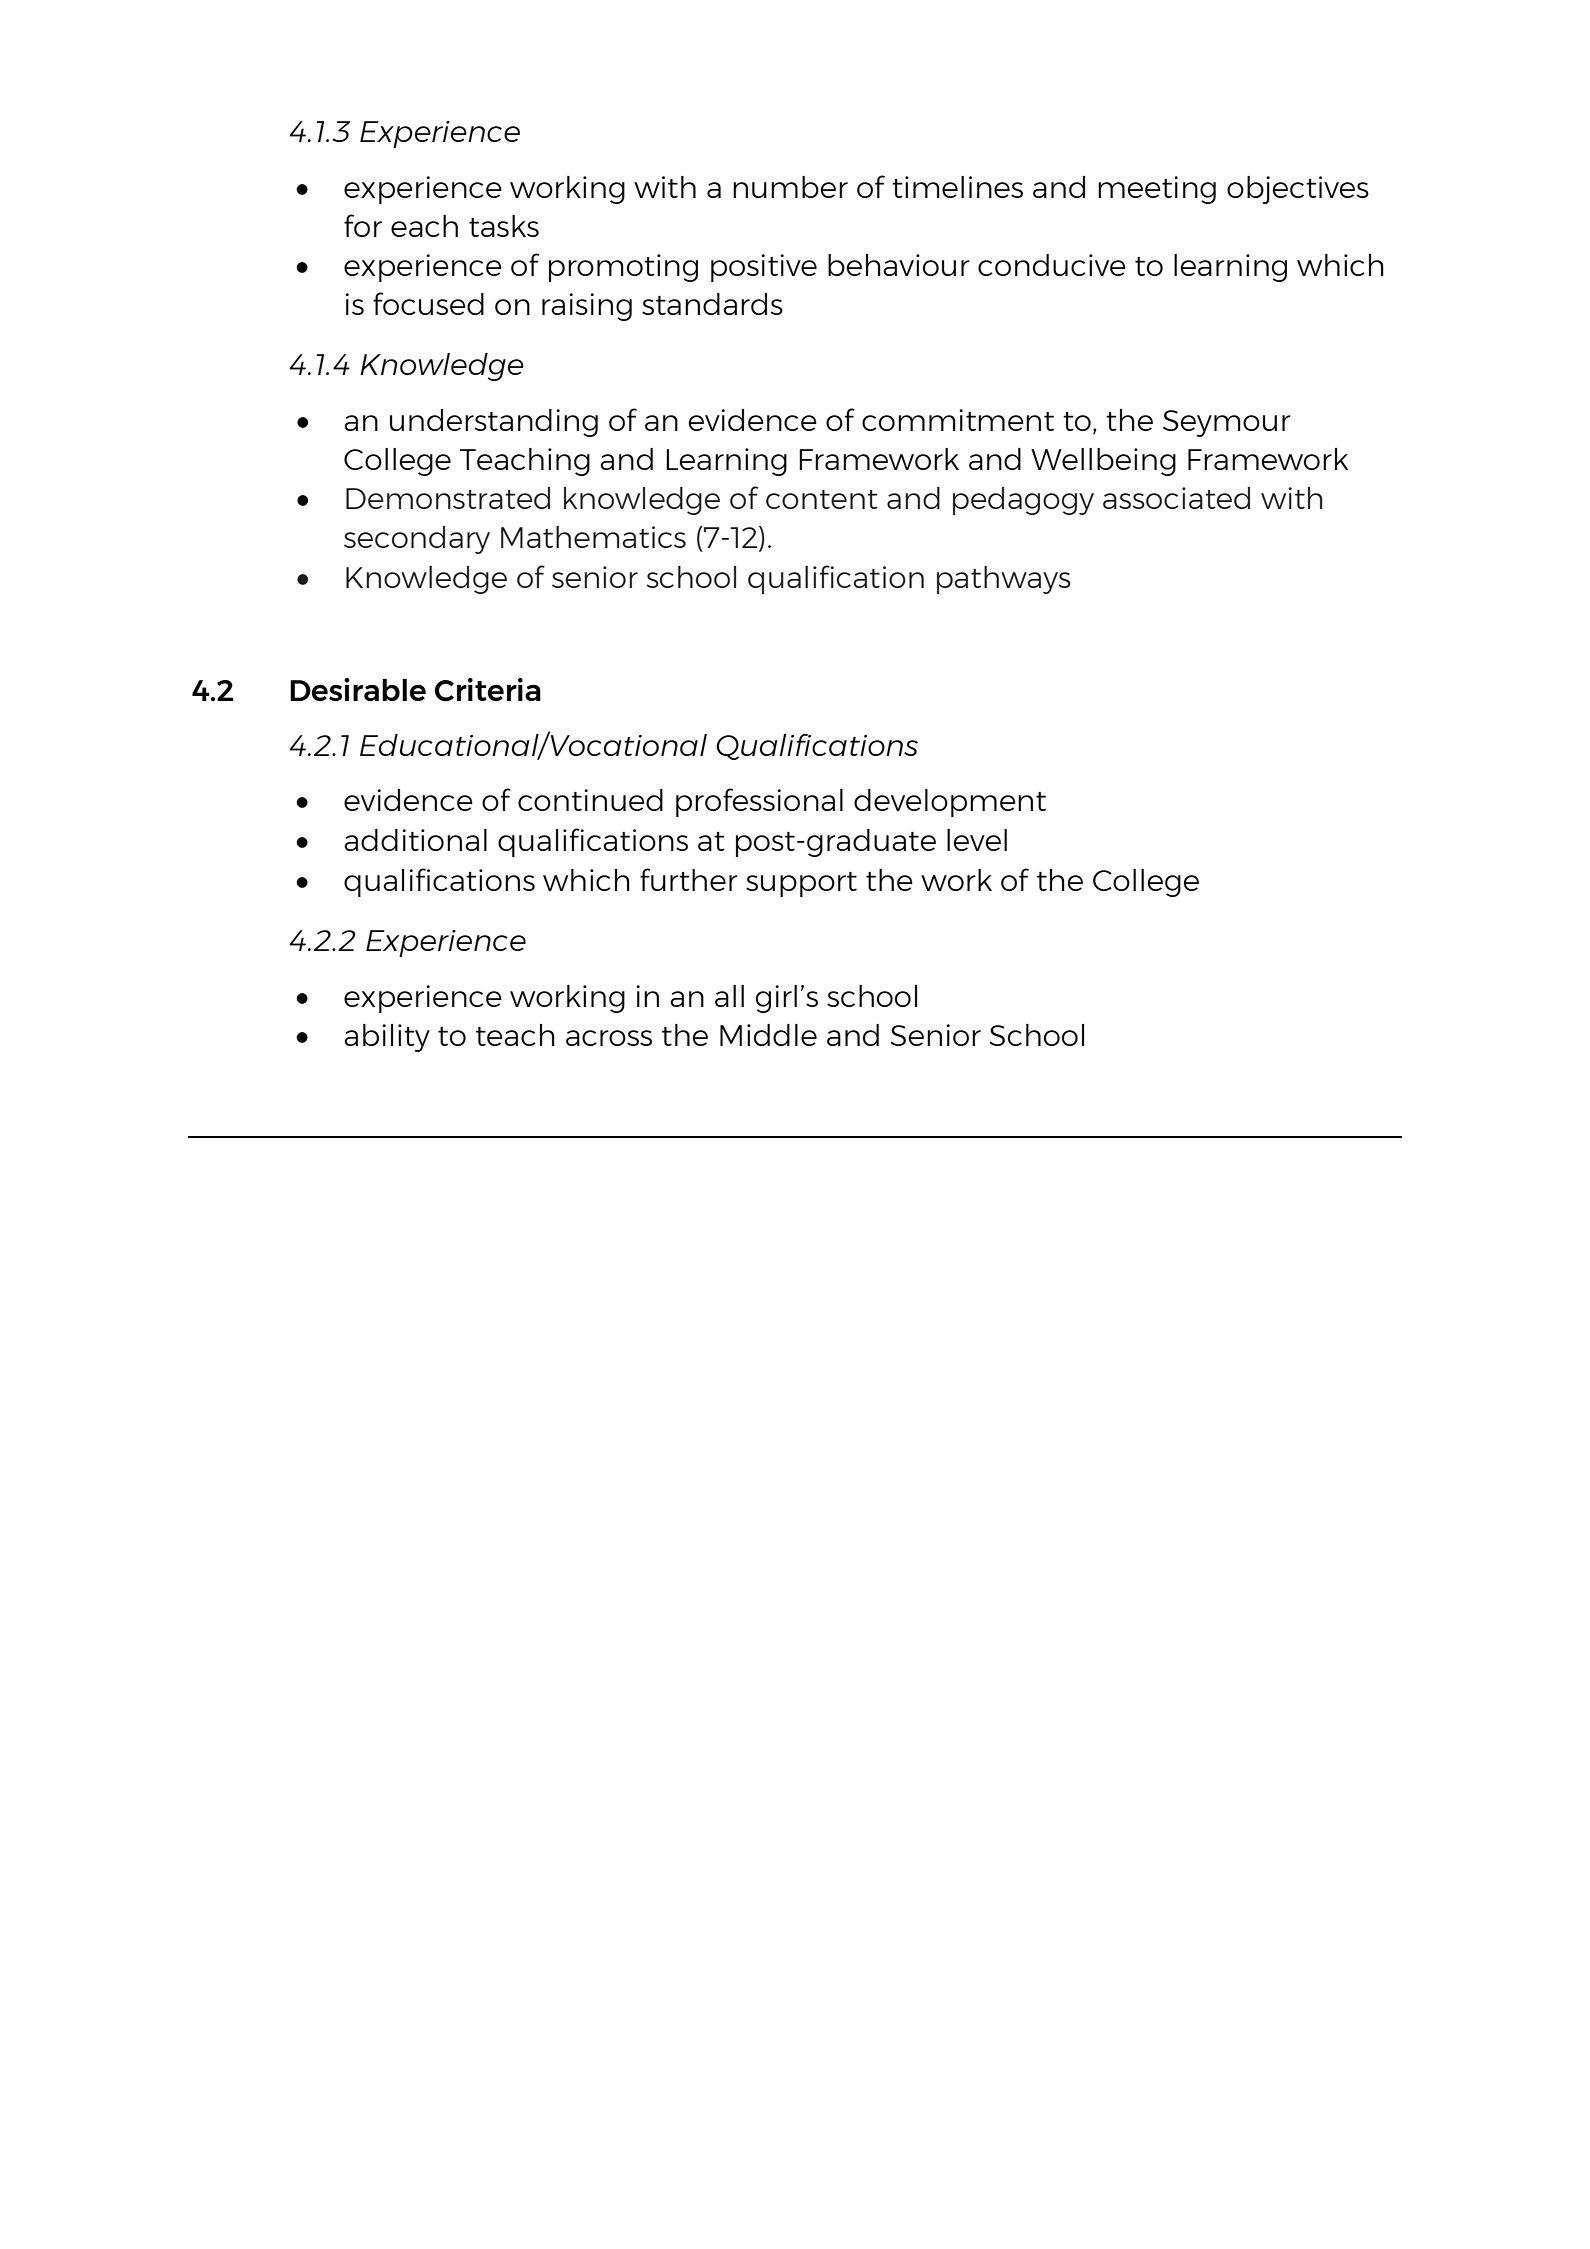  I want to click on content, so click(822, 499).
